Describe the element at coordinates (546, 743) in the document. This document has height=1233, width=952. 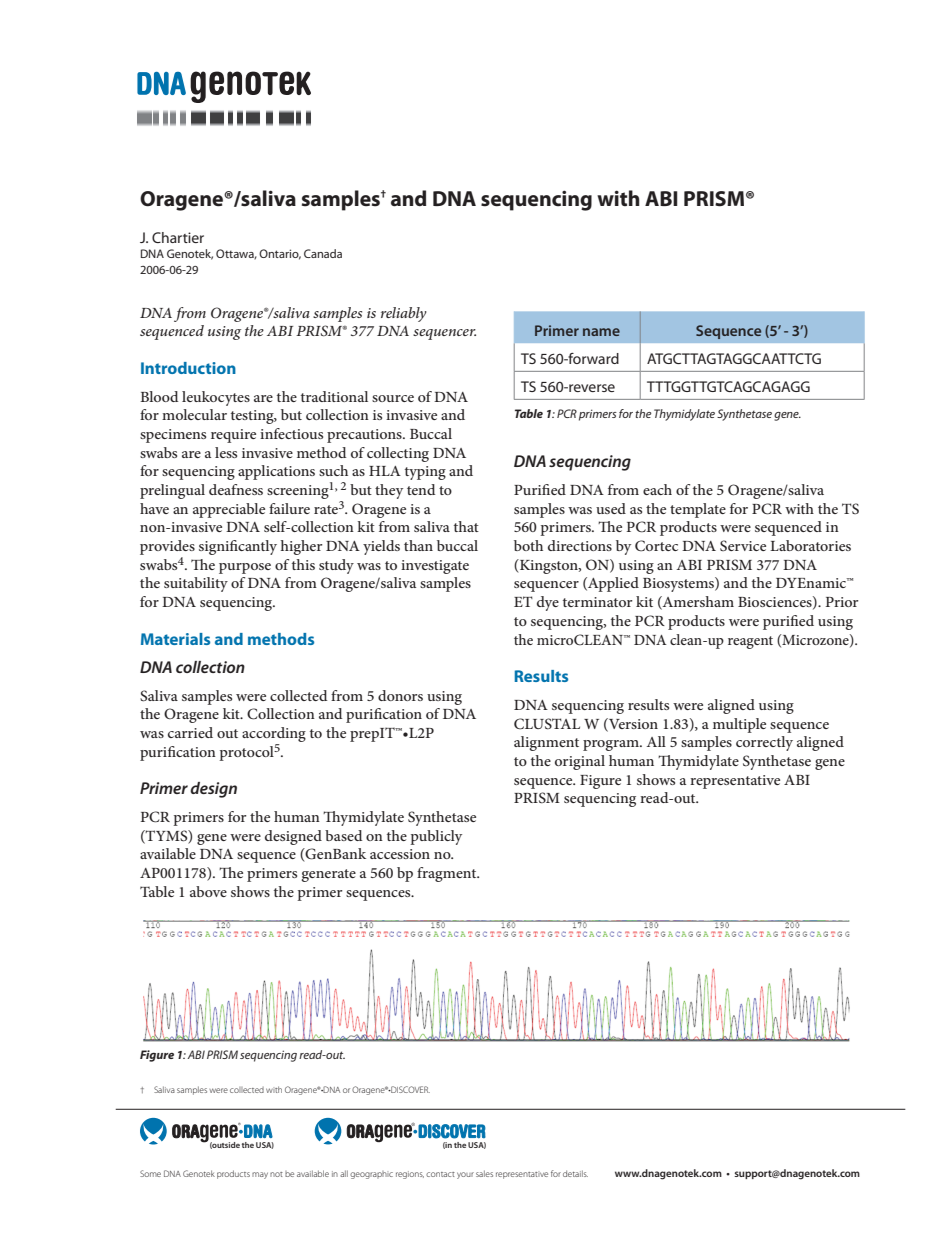
I see `alignment` at that location.
